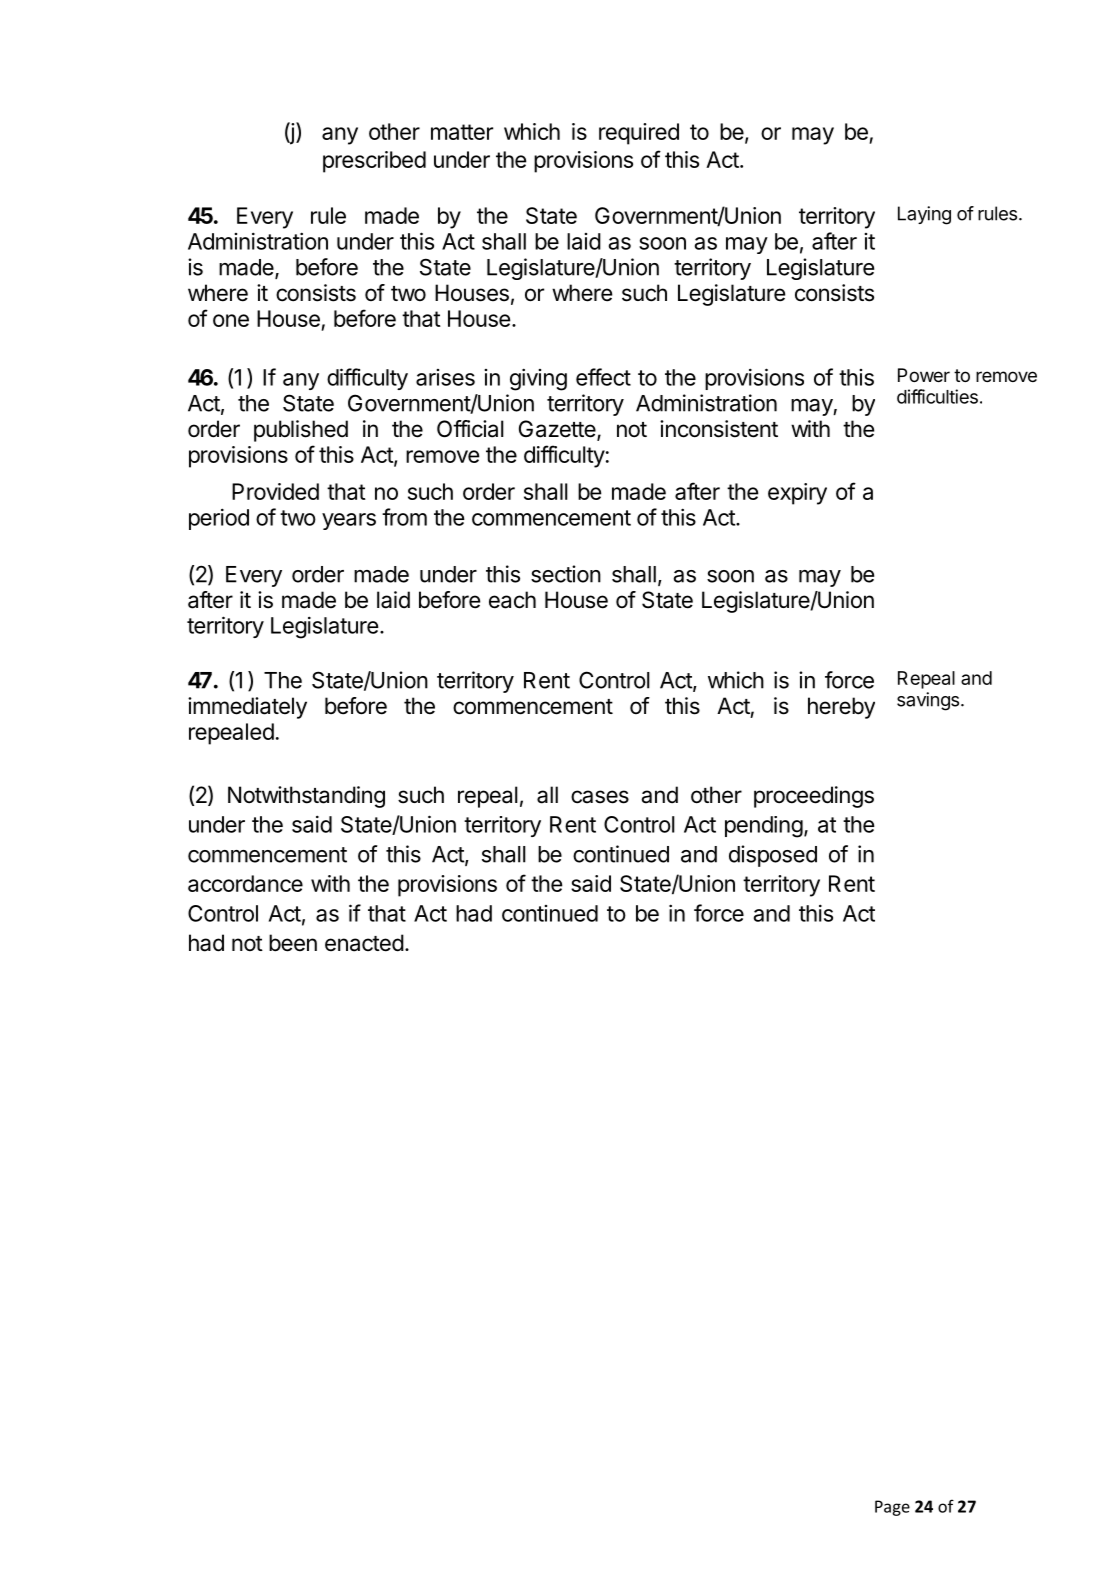 The height and width of the screenshot is (1571, 1110). What do you see at coordinates (566, 574) in the screenshot?
I see `section` at bounding box center [566, 574].
